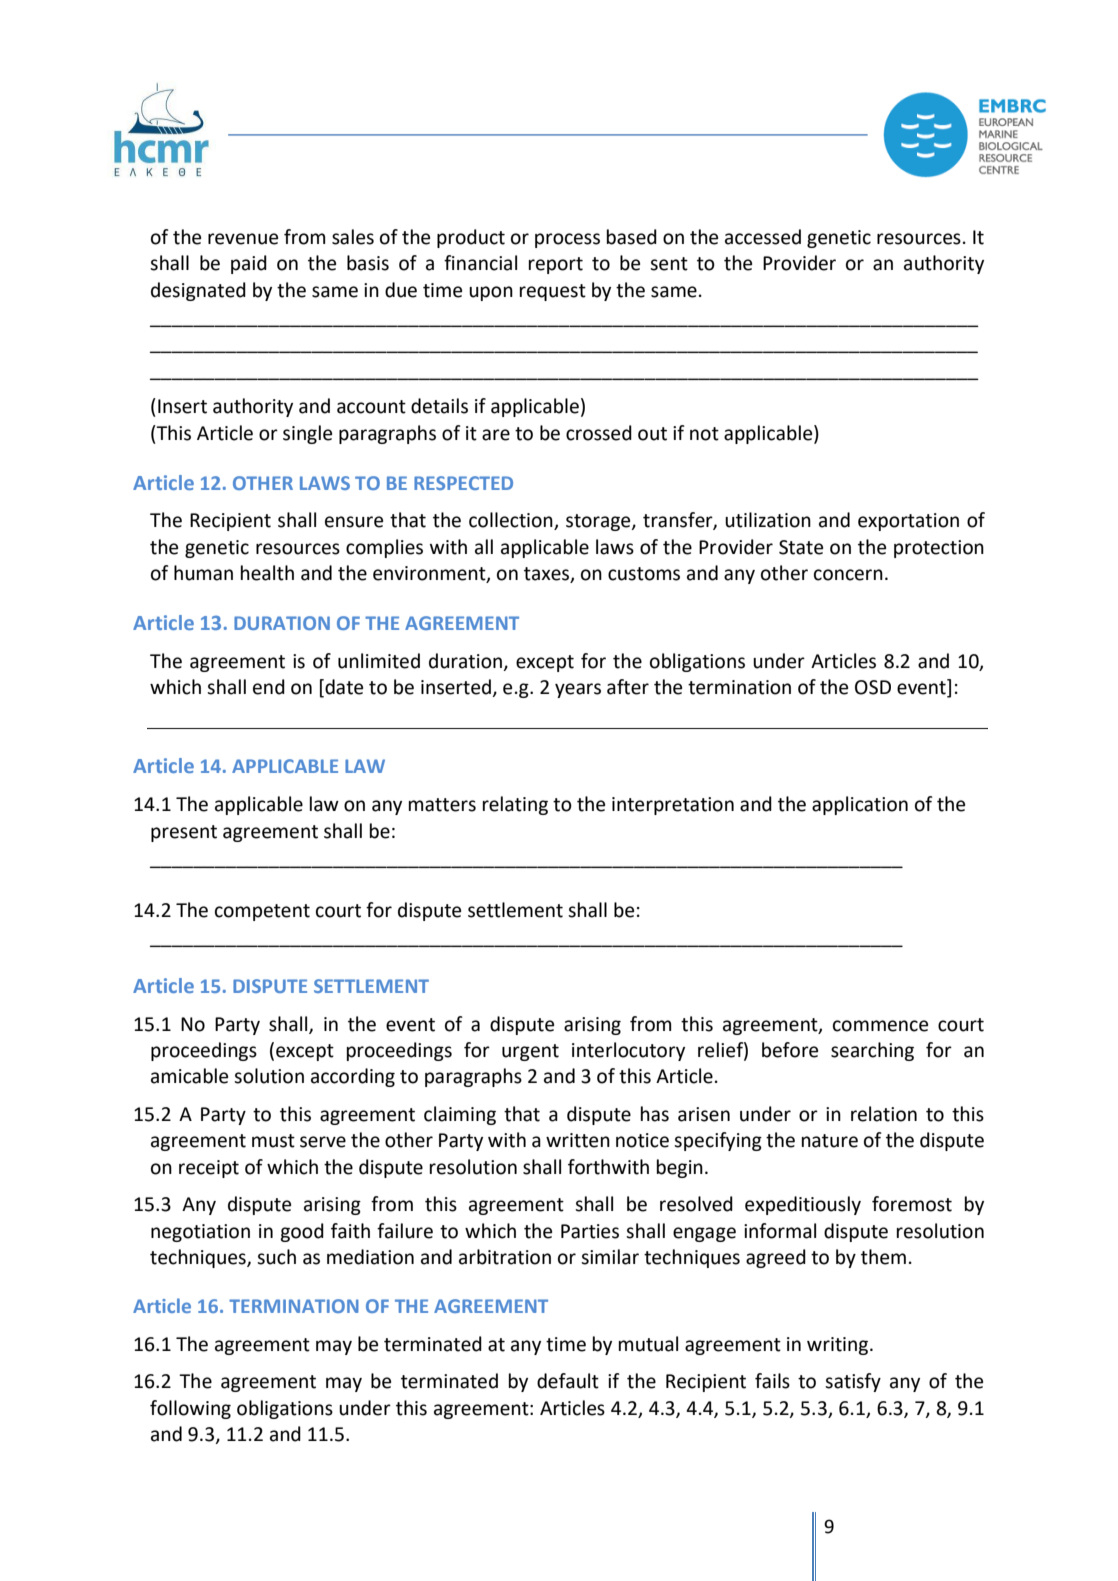  What do you see at coordinates (568, 1381) in the screenshot?
I see `default` at bounding box center [568, 1381].
